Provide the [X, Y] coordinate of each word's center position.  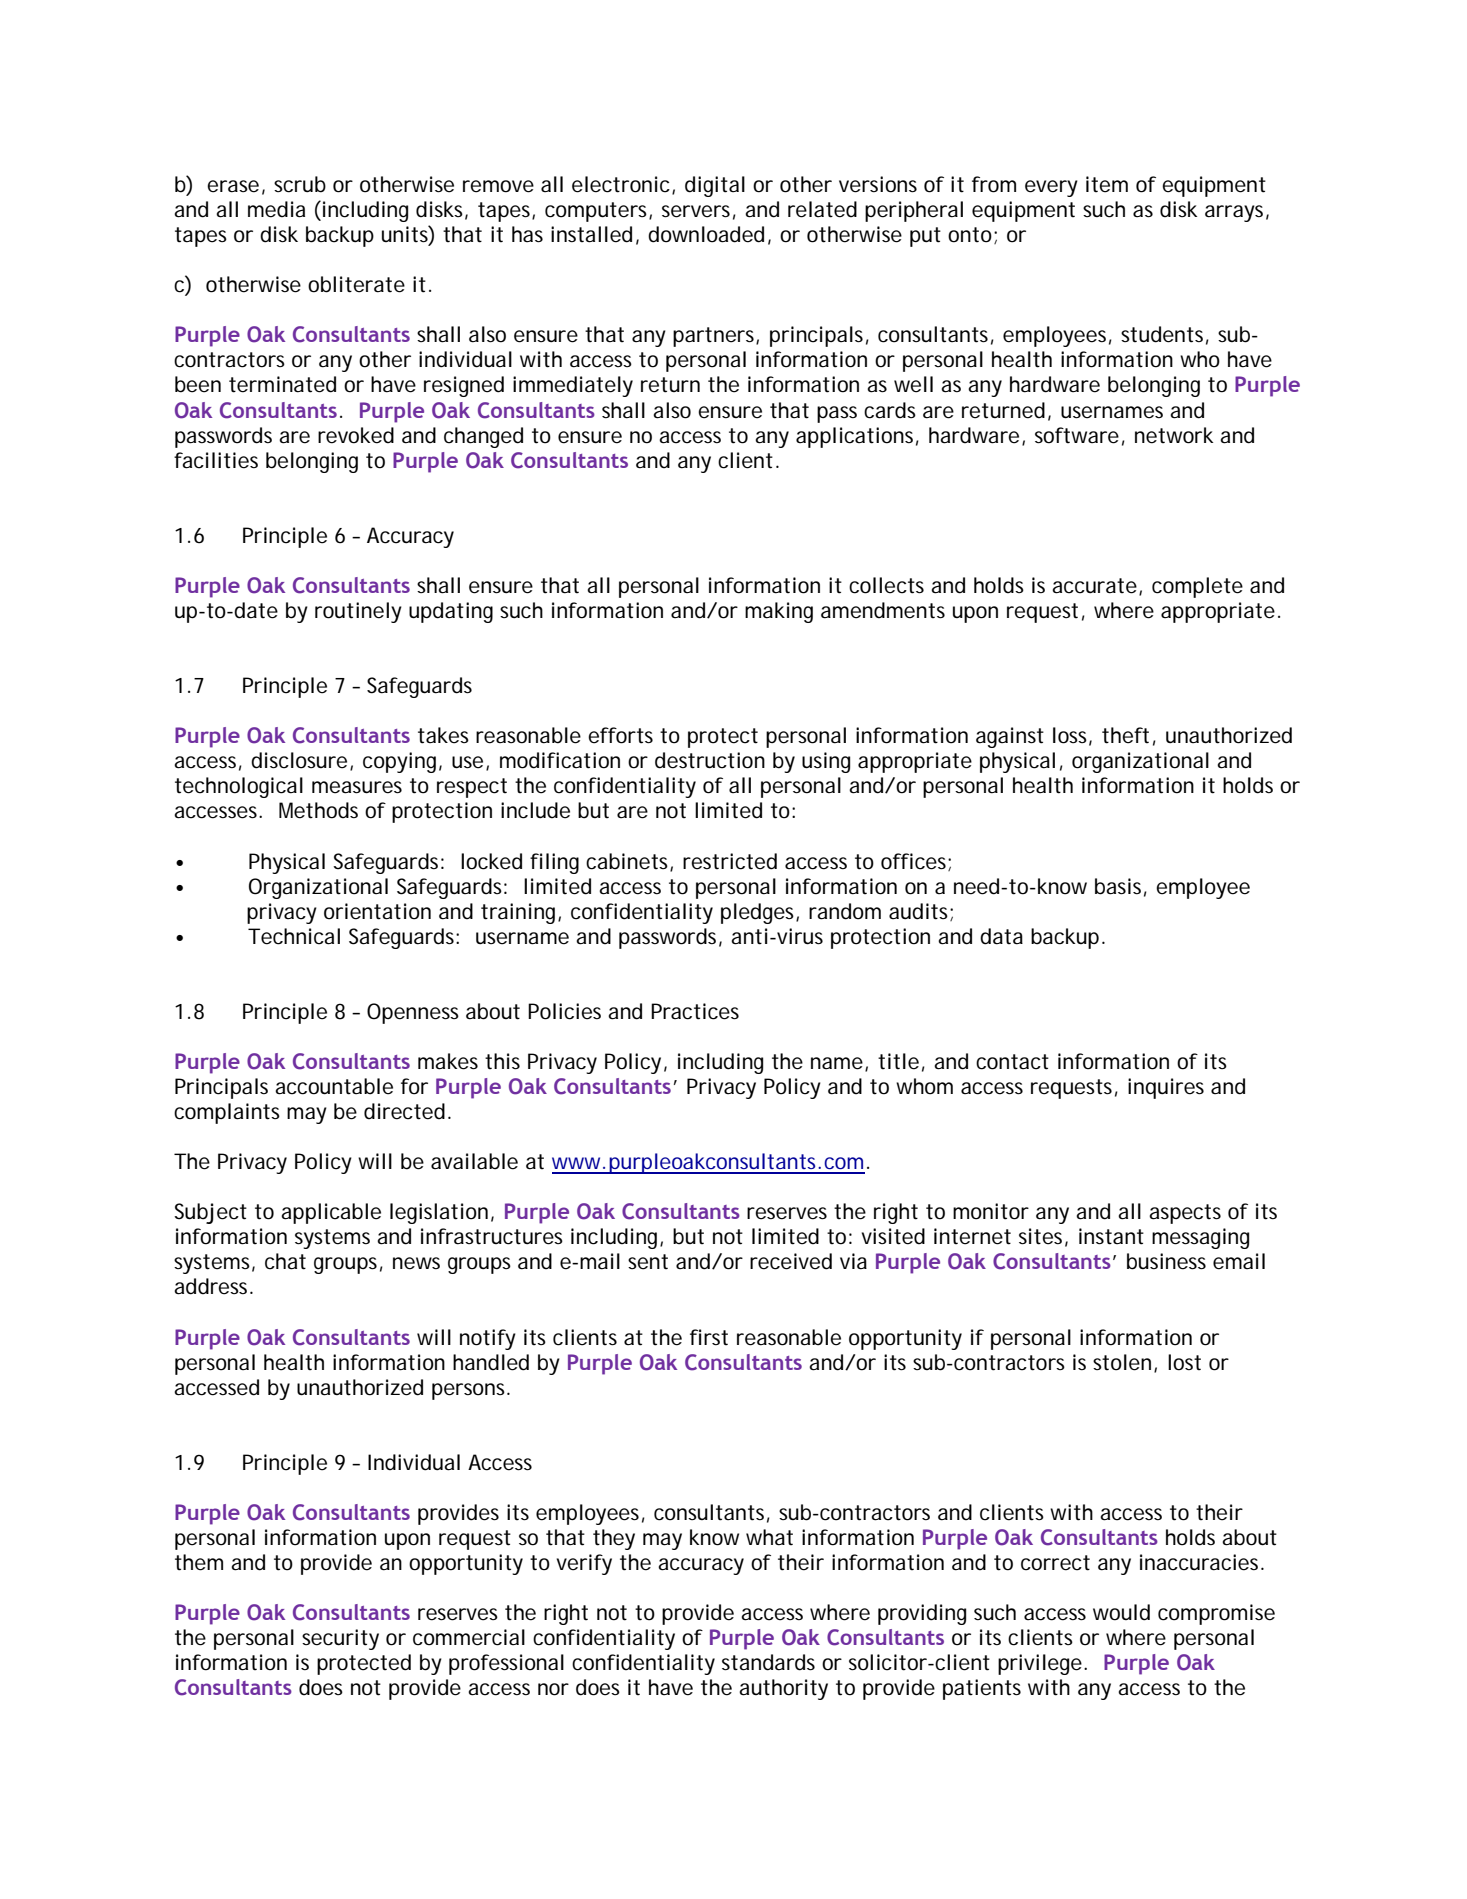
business [1166, 1261]
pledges [757, 913]
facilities [216, 460]
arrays [1234, 213]
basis [1118, 886]
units [405, 234]
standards [768, 1662]
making [779, 612]
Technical [294, 936]
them [198, 1562]
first [709, 1337]
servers [696, 211]
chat [285, 1261]
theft [1125, 735]
